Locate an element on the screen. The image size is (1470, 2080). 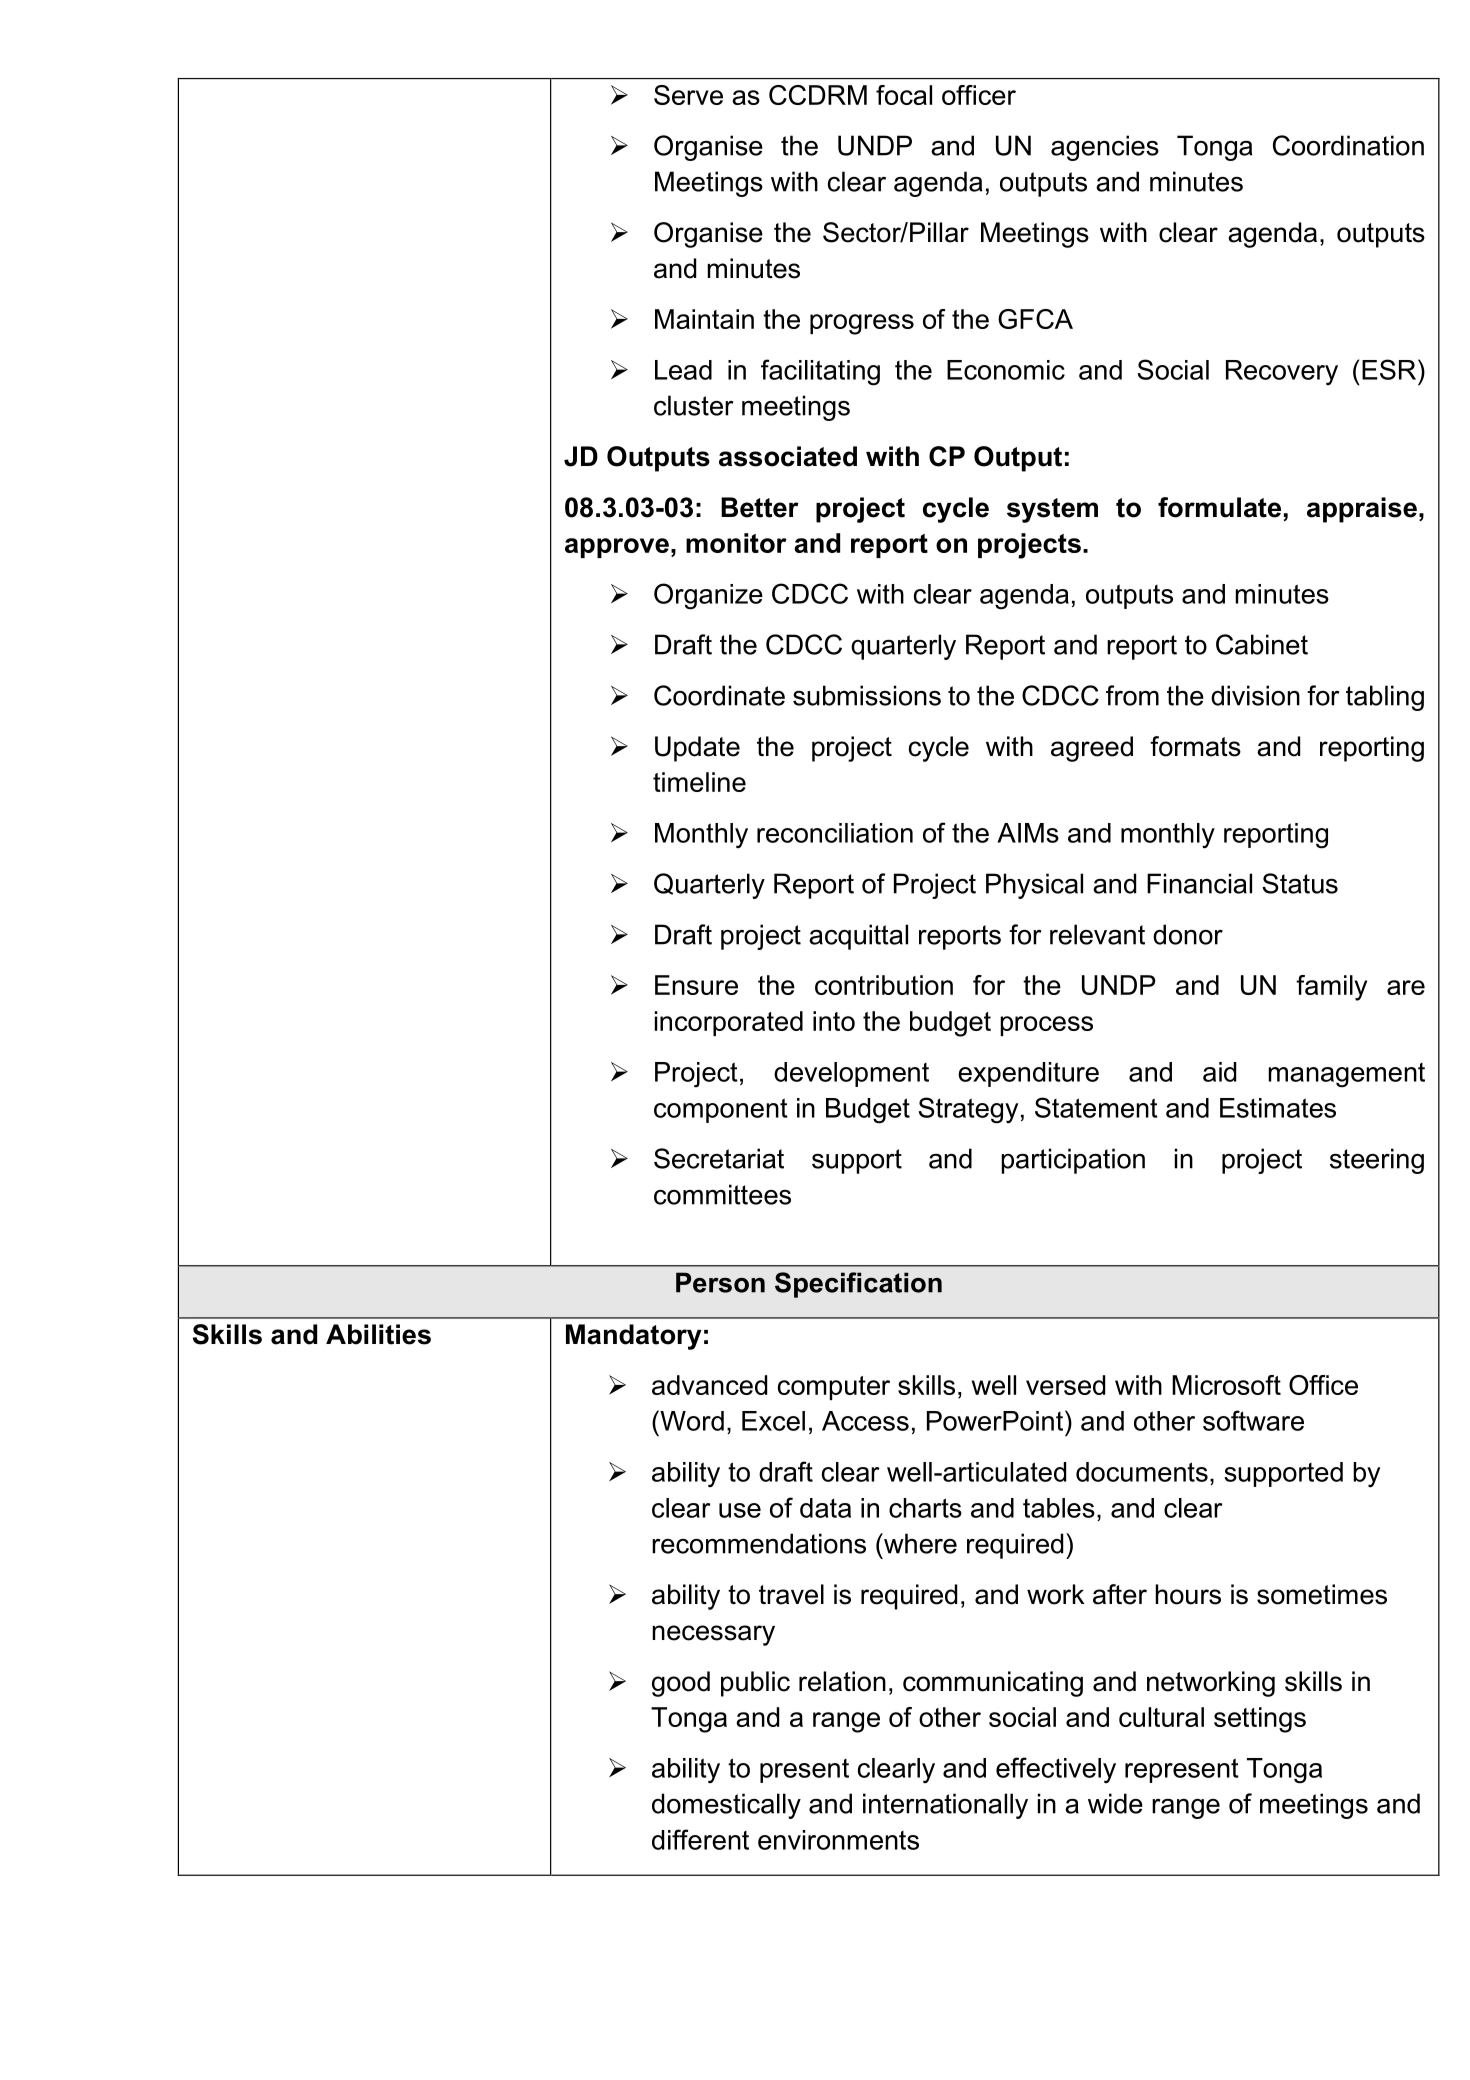
internationally is located at coordinates (945, 1806).
